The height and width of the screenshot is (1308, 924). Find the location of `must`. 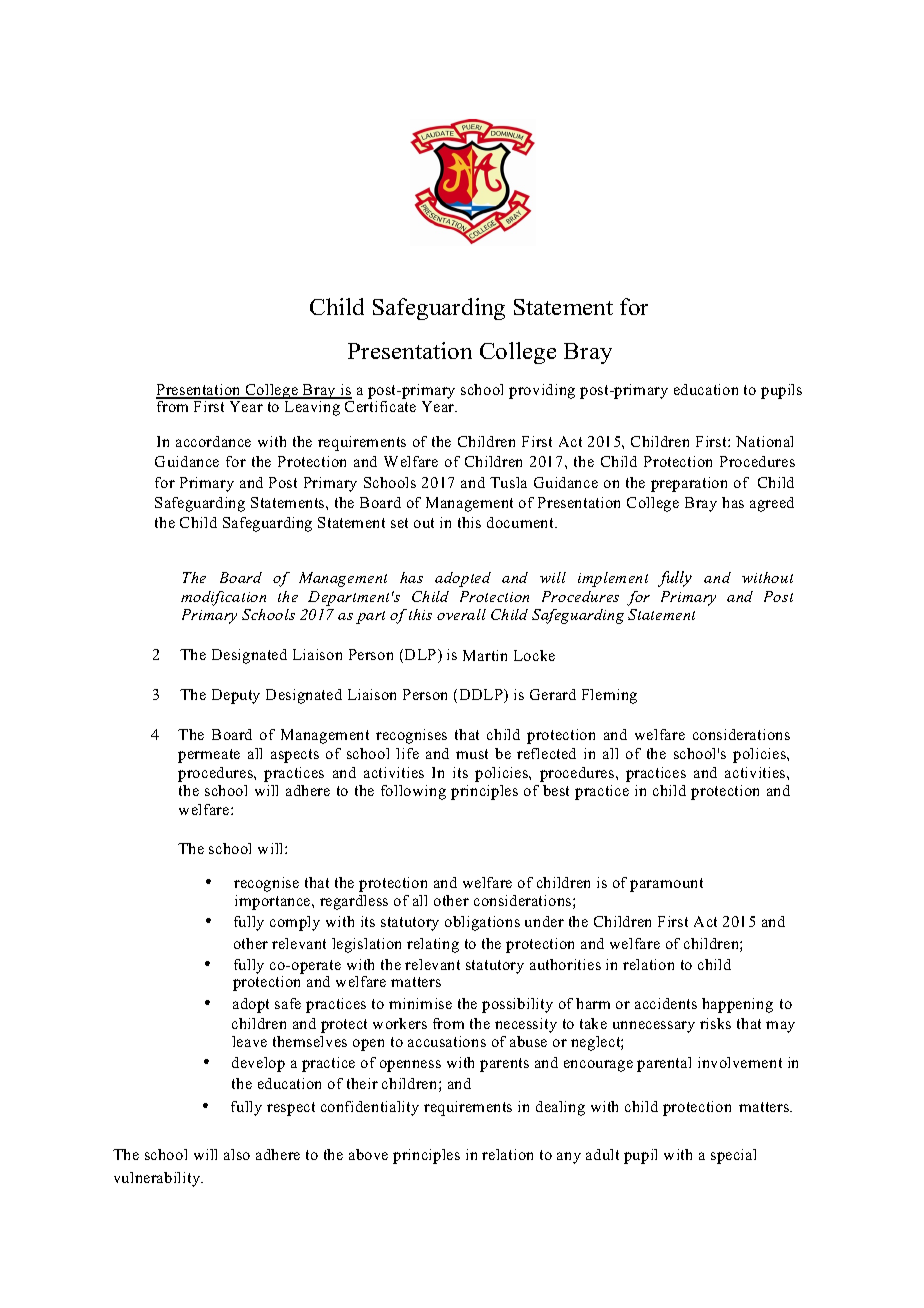

must is located at coordinates (472, 754).
